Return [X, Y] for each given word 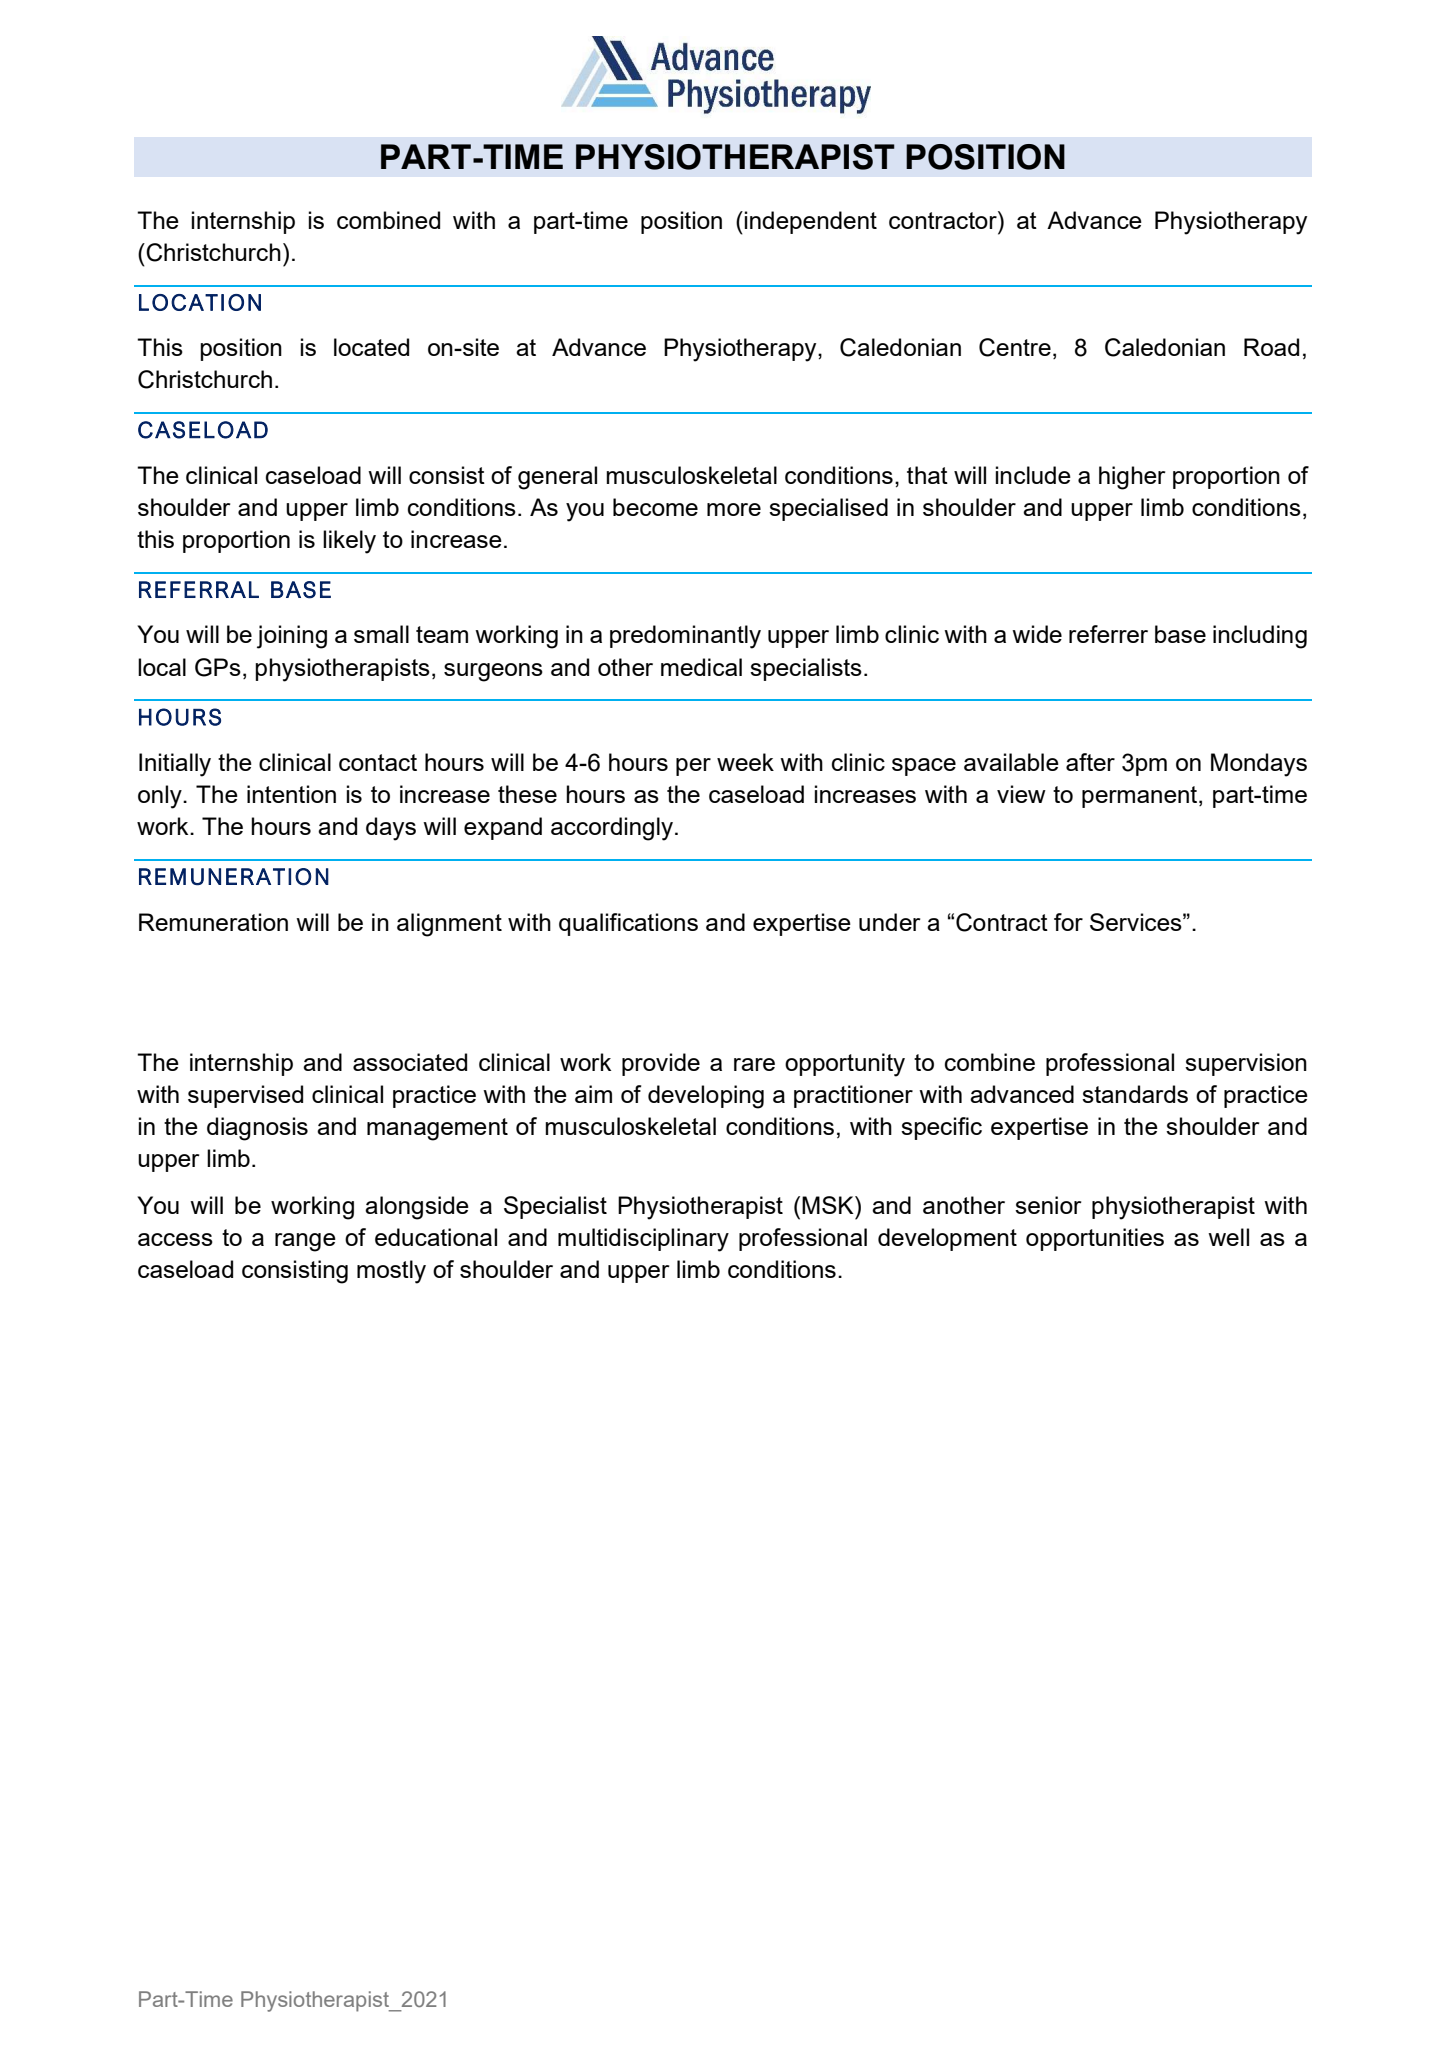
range [305, 1242]
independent [811, 222]
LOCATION [200, 302]
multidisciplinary [643, 1240]
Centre [1015, 347]
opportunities [1095, 1239]
